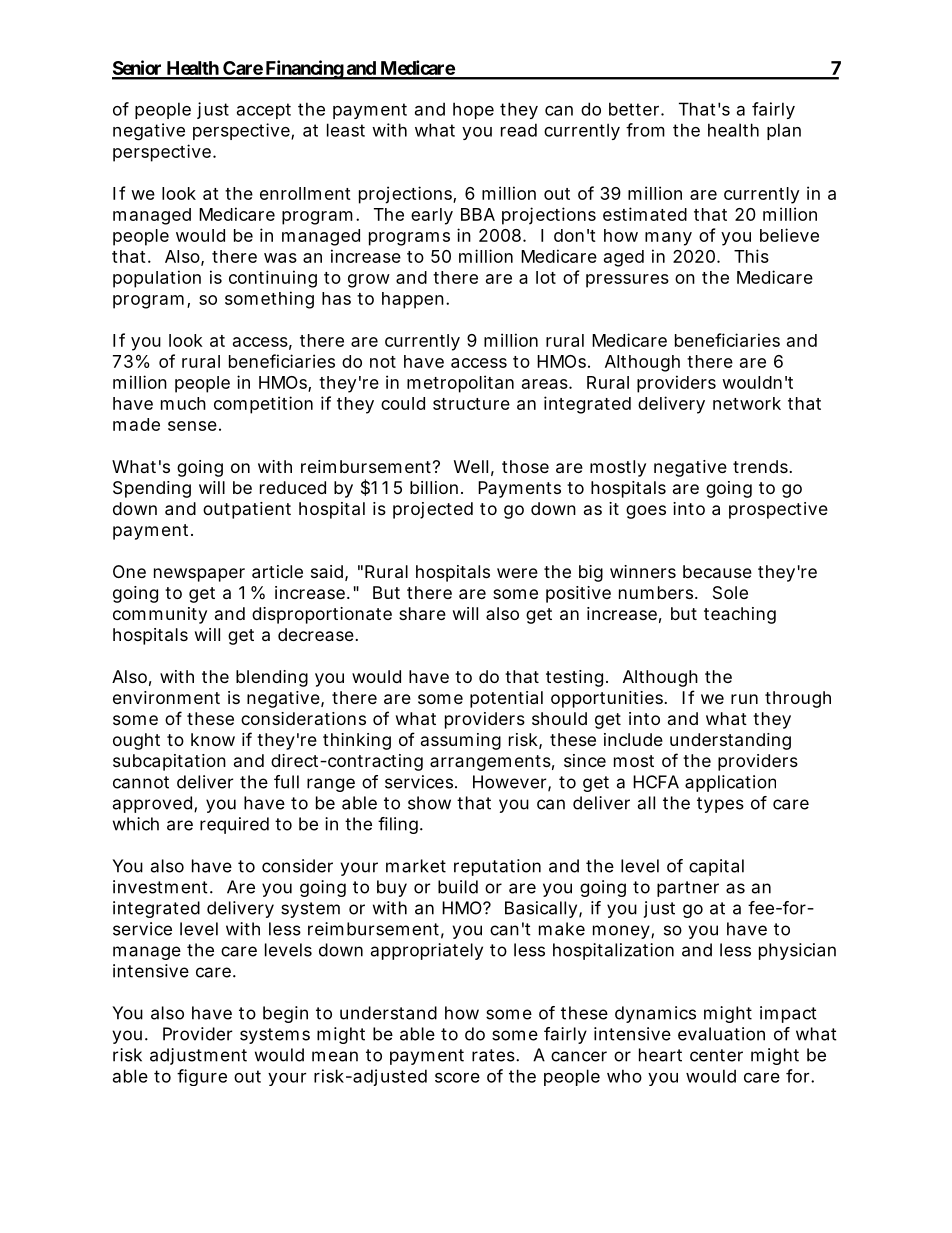 The width and height of the page is (952, 1233). Describe the element at coordinates (730, 592) in the page. I see `Sole` at that location.
